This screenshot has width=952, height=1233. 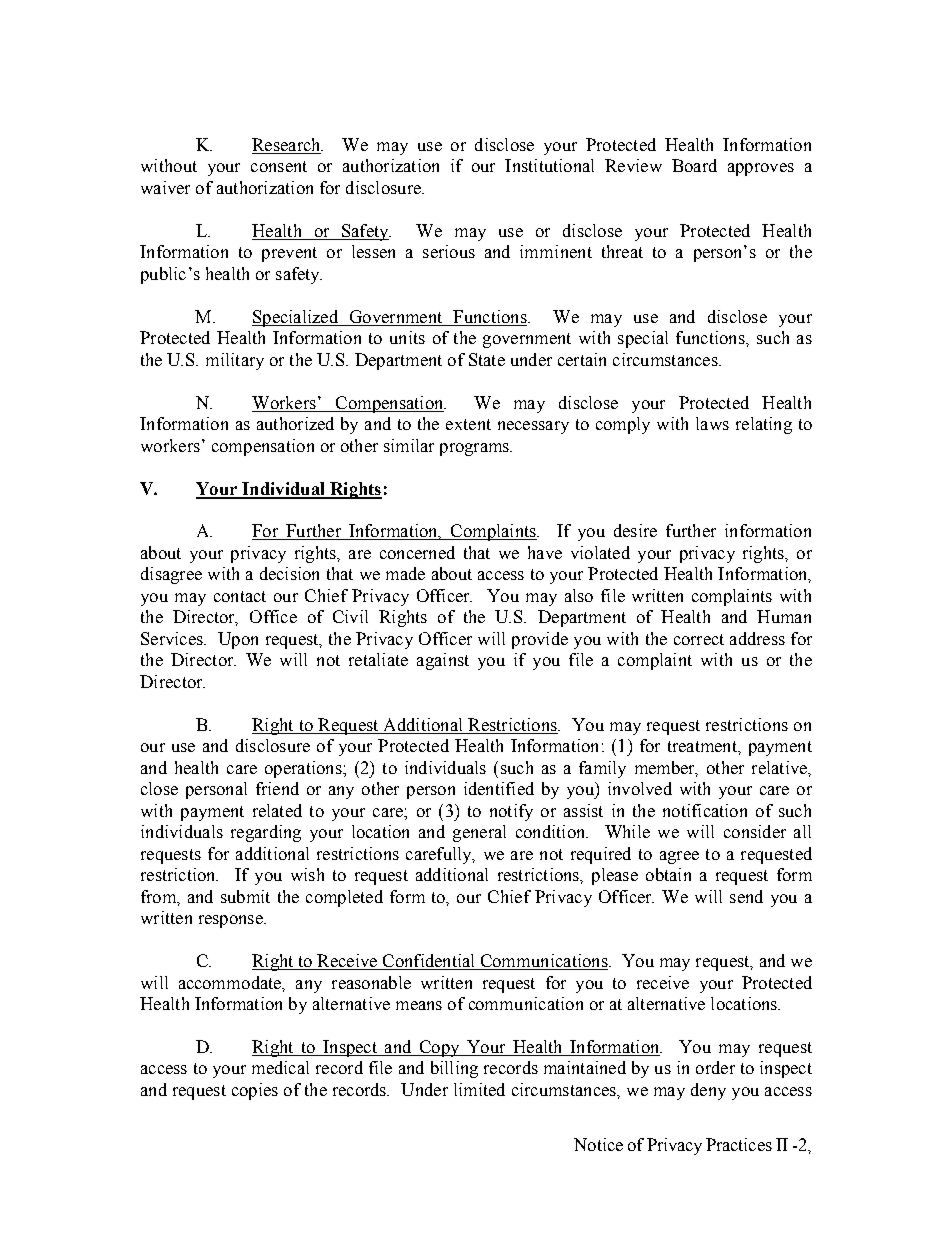 I want to click on identified, so click(x=499, y=788).
